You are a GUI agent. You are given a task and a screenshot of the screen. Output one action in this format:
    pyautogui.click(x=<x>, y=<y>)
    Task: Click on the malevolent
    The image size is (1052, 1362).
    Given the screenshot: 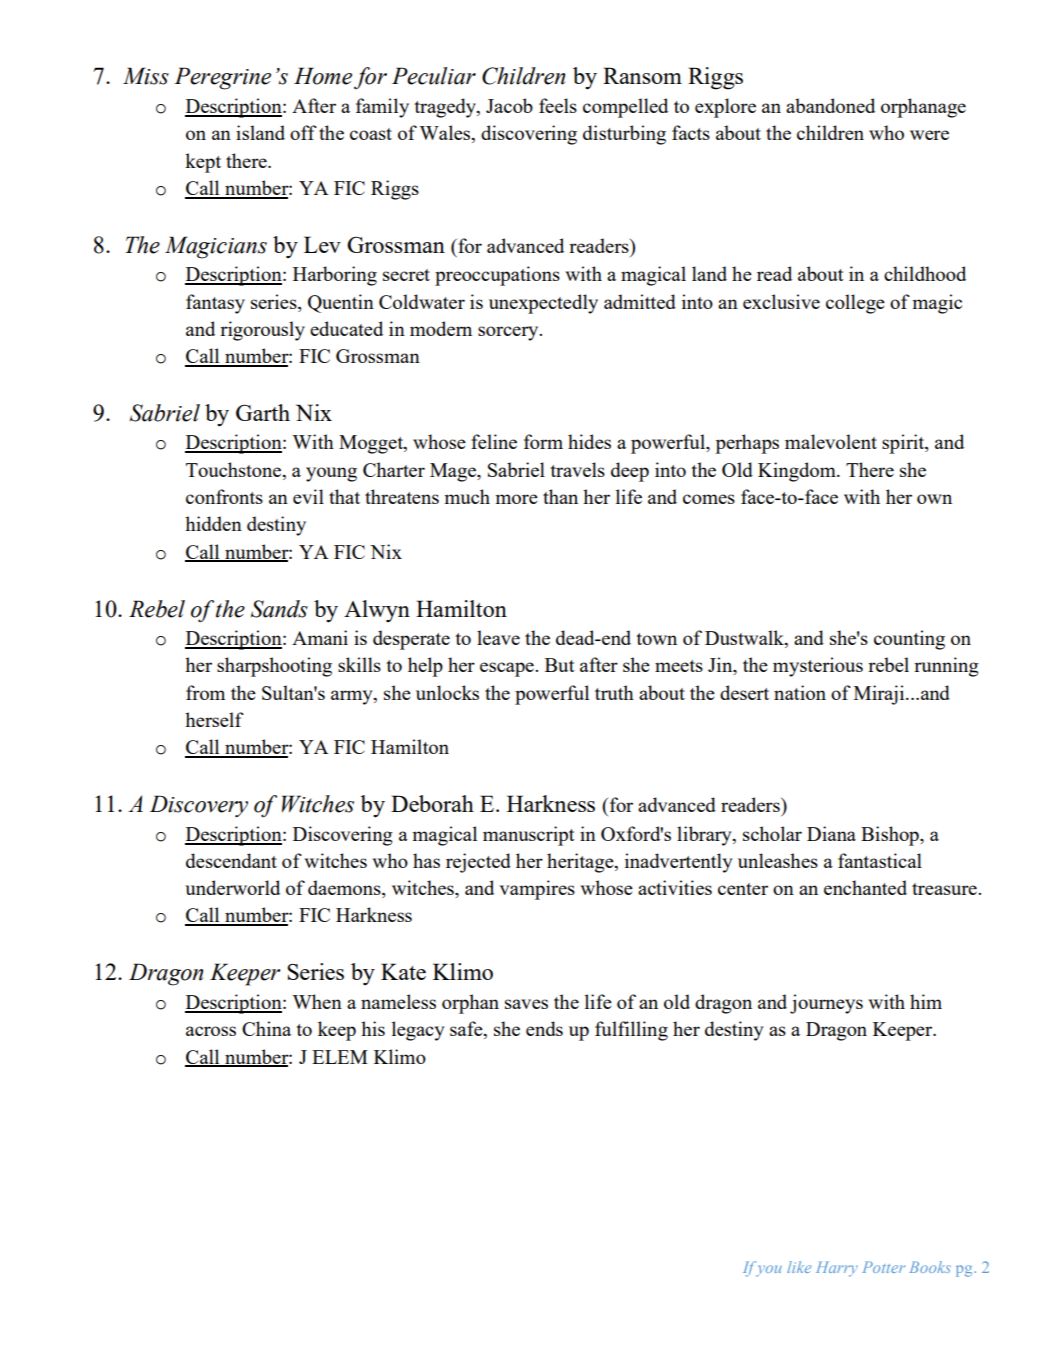 What is the action you would take?
    pyautogui.click(x=831, y=441)
